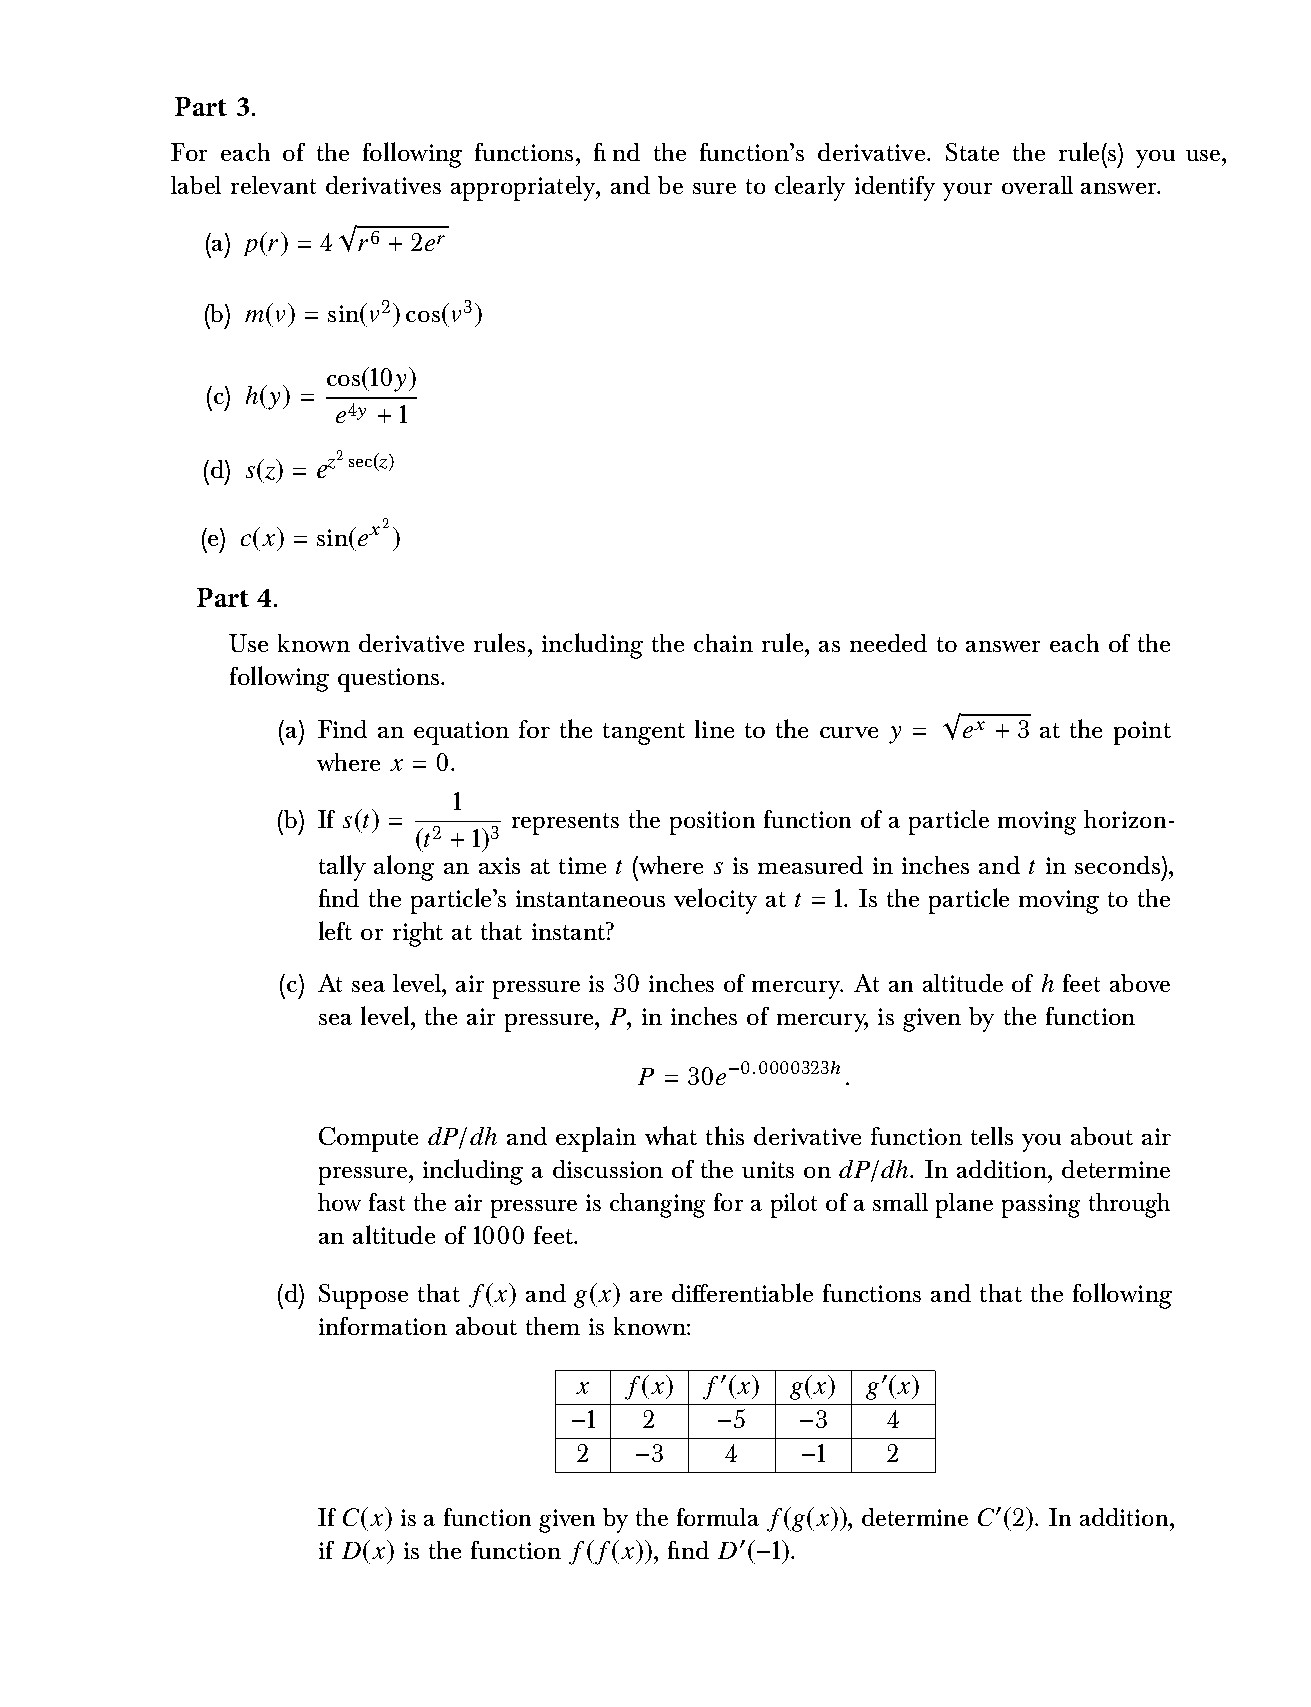  What do you see at coordinates (390, 680) in the page?
I see `questions` at bounding box center [390, 680].
